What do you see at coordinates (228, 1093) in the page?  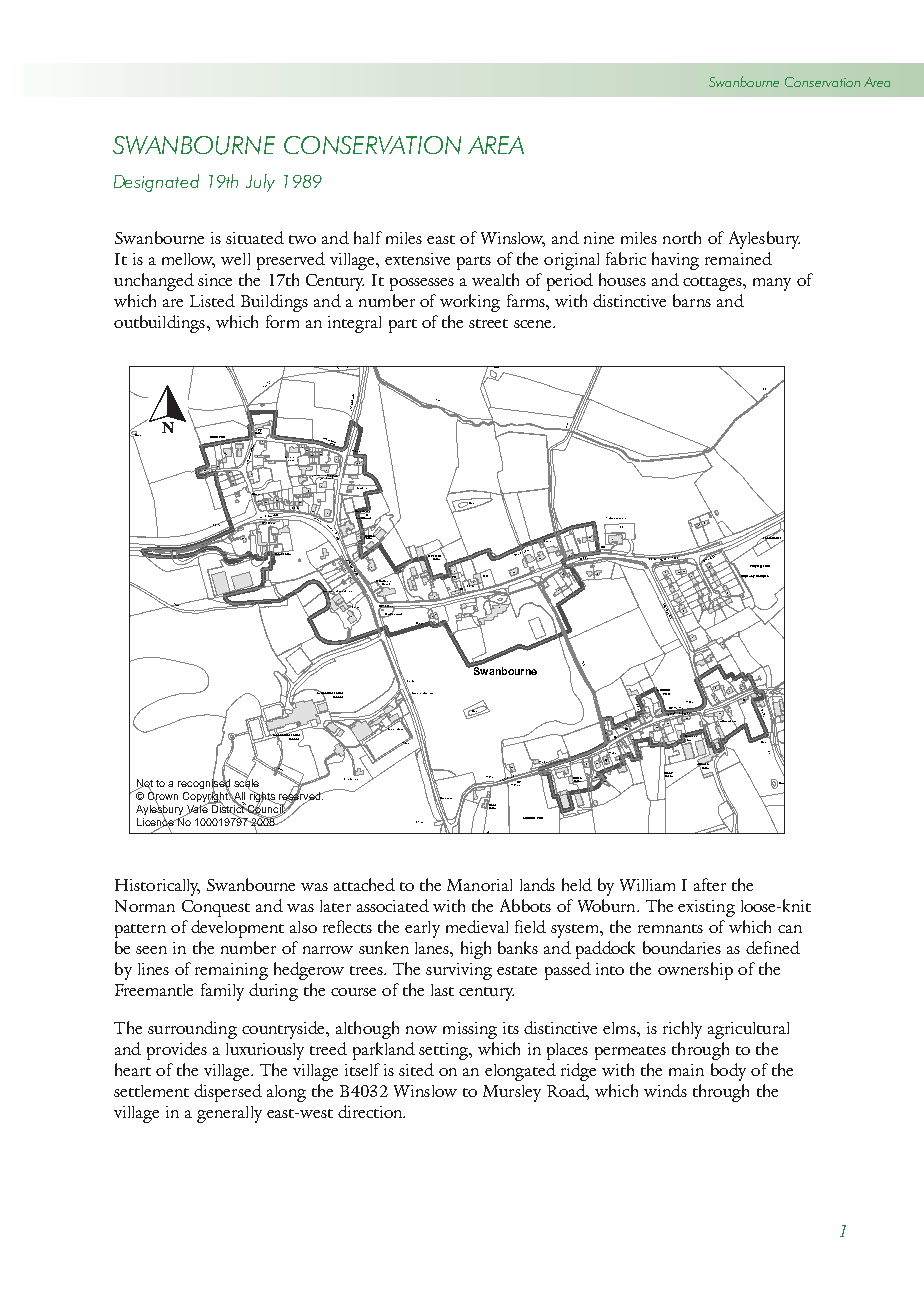 I see `dispersed` at bounding box center [228, 1093].
